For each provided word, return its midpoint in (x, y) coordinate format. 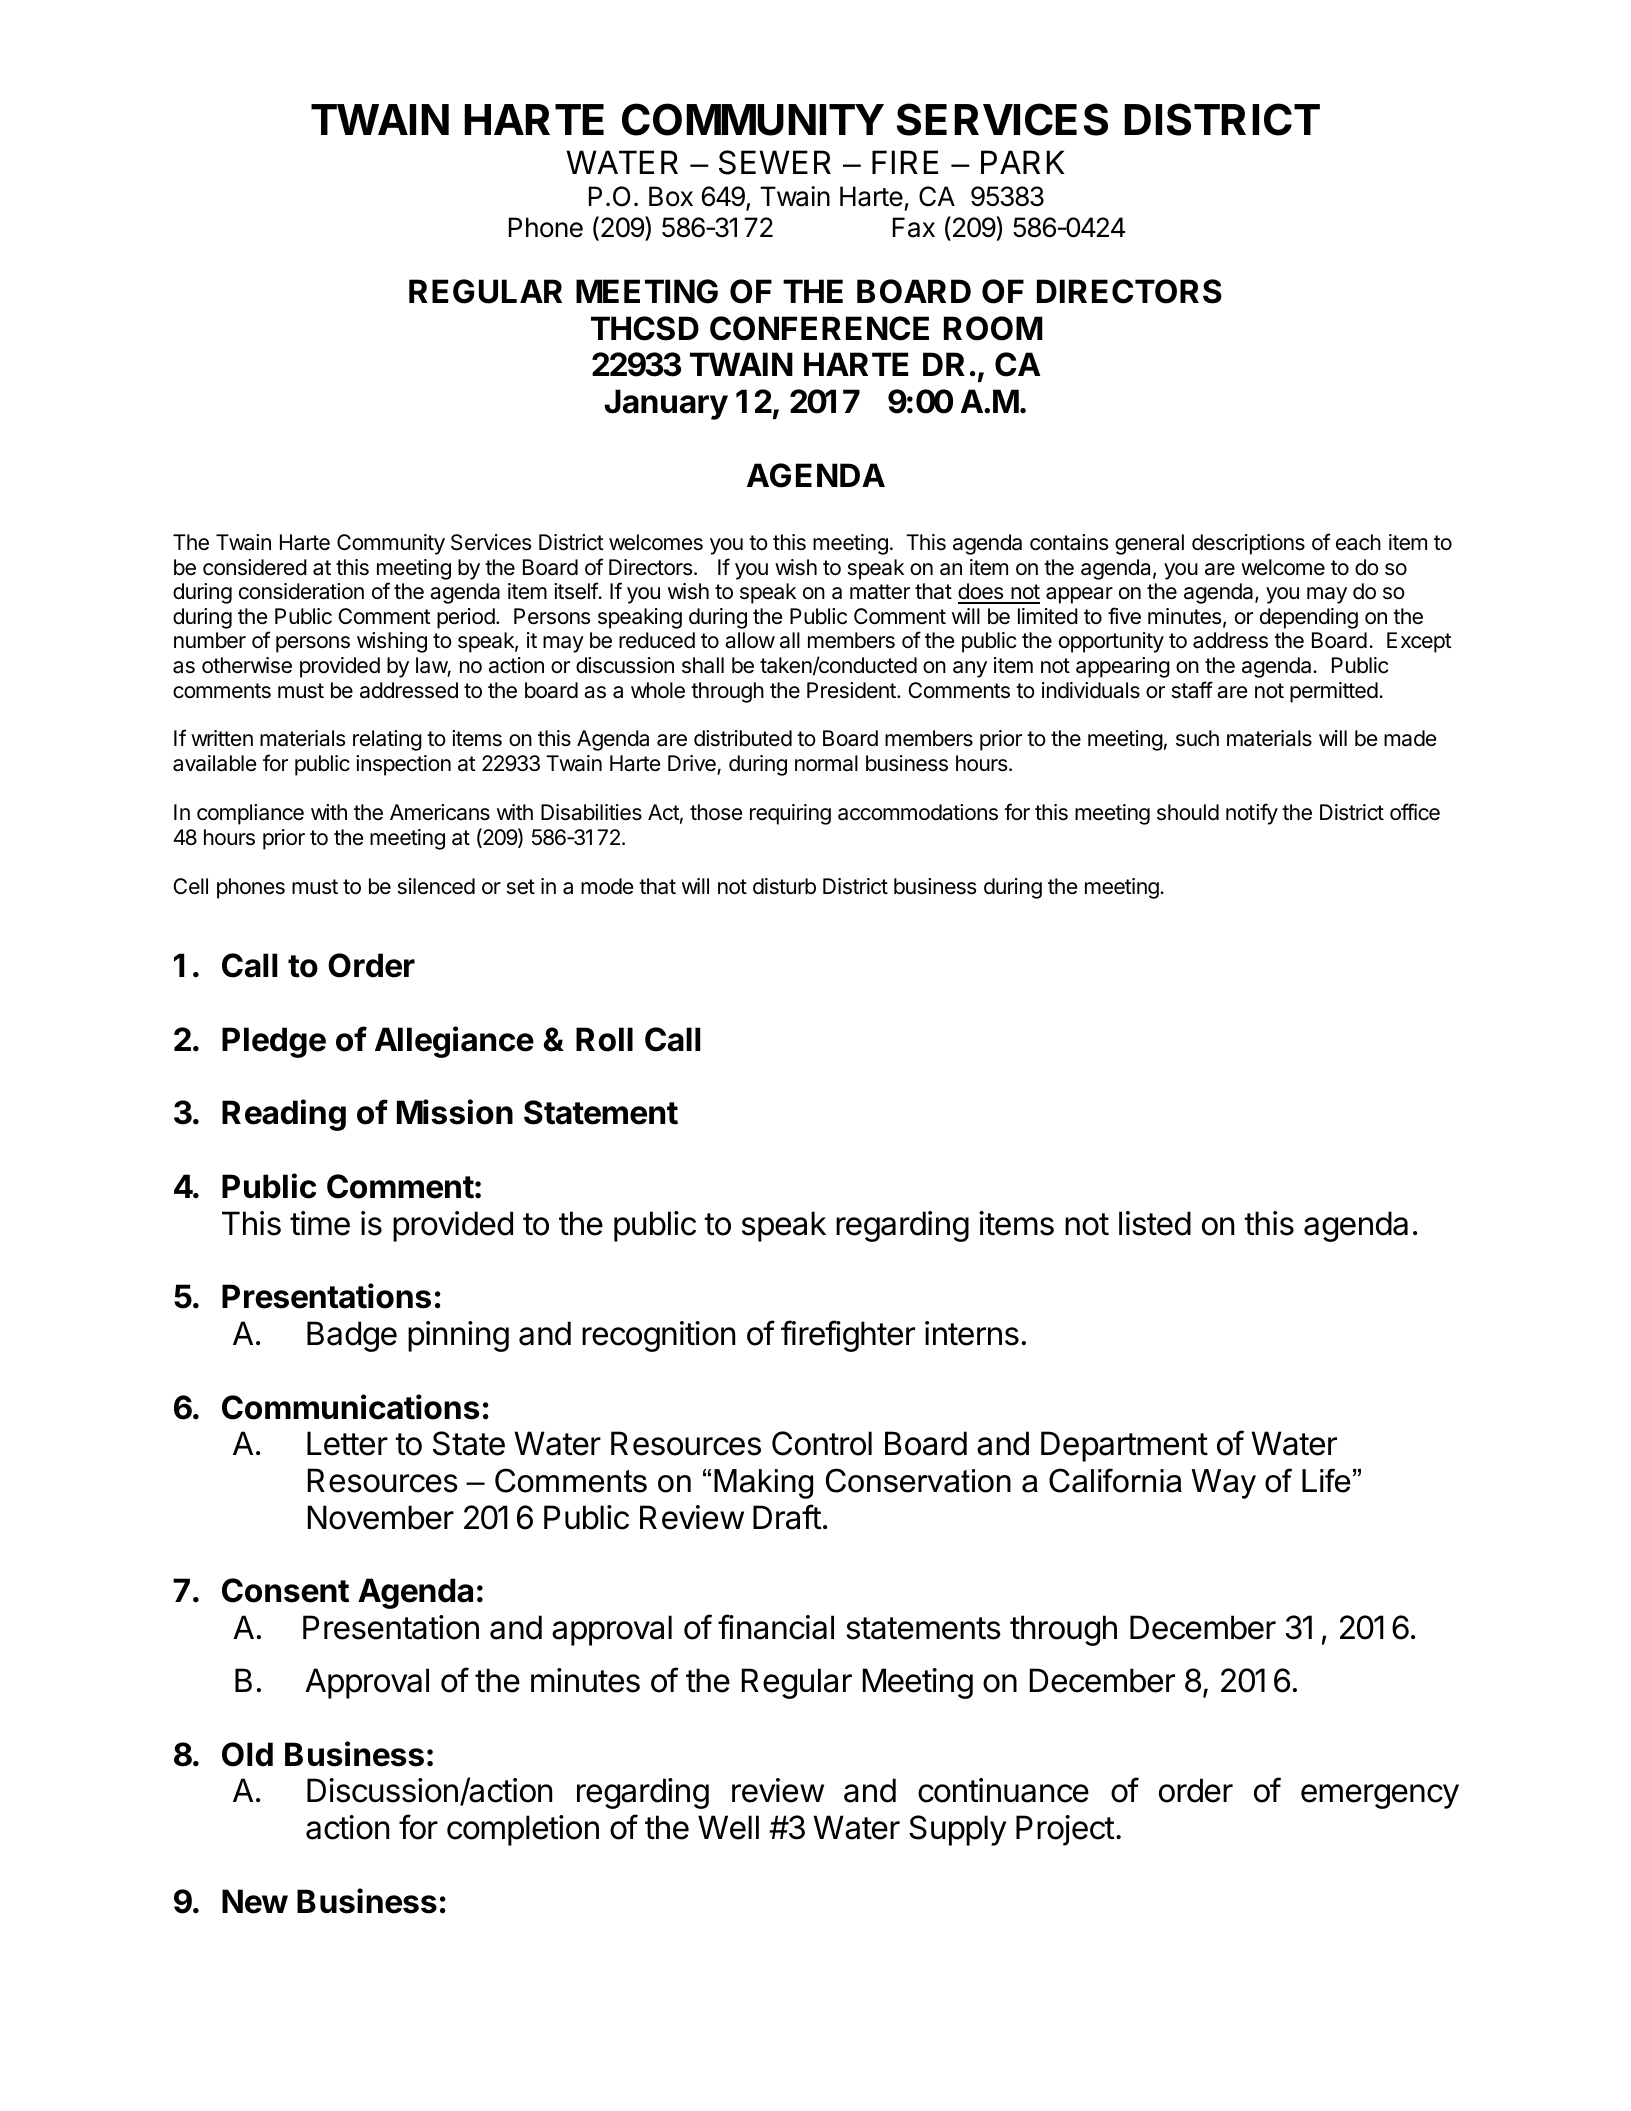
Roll (604, 1039)
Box (671, 196)
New (255, 1901)
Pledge (274, 1042)
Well (728, 1827)
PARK (1023, 162)
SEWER (775, 162)
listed (1155, 1223)
